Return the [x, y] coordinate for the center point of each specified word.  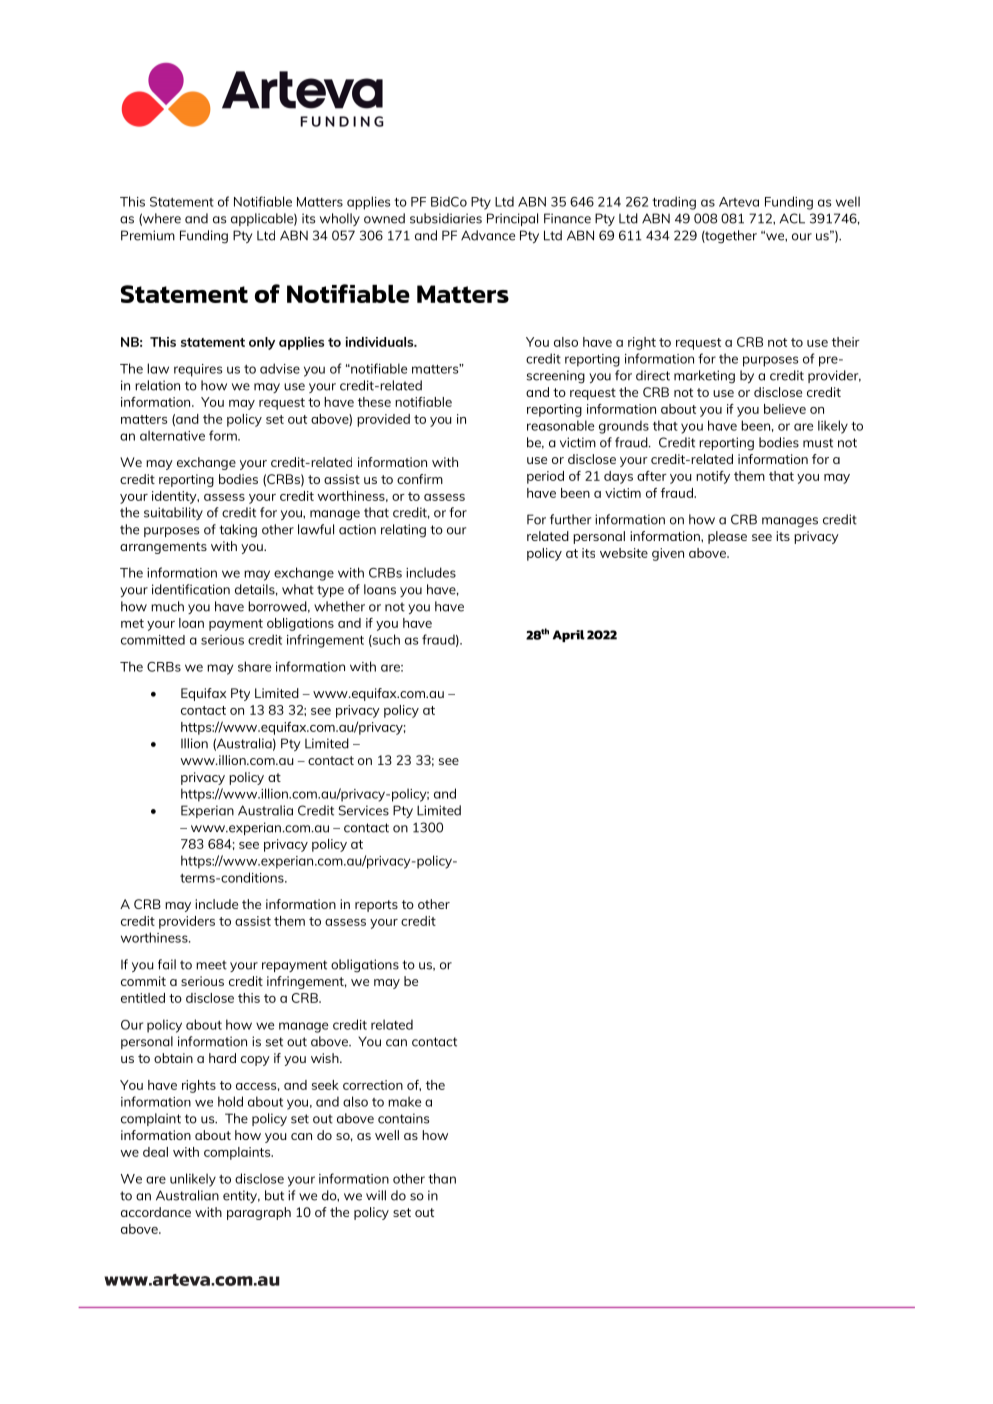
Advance [488, 235]
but [274, 1195]
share [254, 666]
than [442, 1178]
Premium [148, 235]
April [569, 636]
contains [404, 1118]
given [668, 554]
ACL [792, 218]
